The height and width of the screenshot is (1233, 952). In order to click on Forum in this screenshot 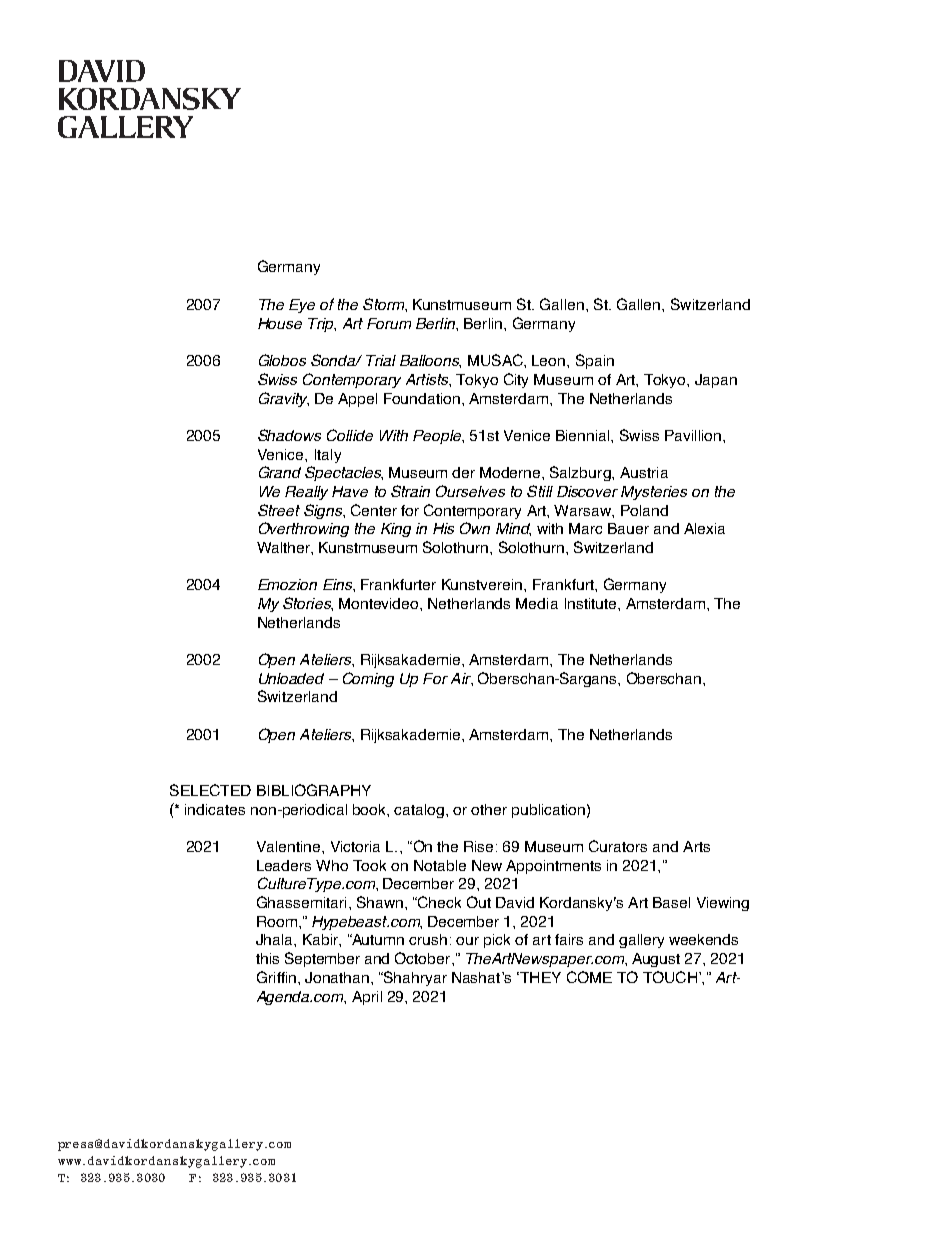, I will do `click(389, 323)`.
